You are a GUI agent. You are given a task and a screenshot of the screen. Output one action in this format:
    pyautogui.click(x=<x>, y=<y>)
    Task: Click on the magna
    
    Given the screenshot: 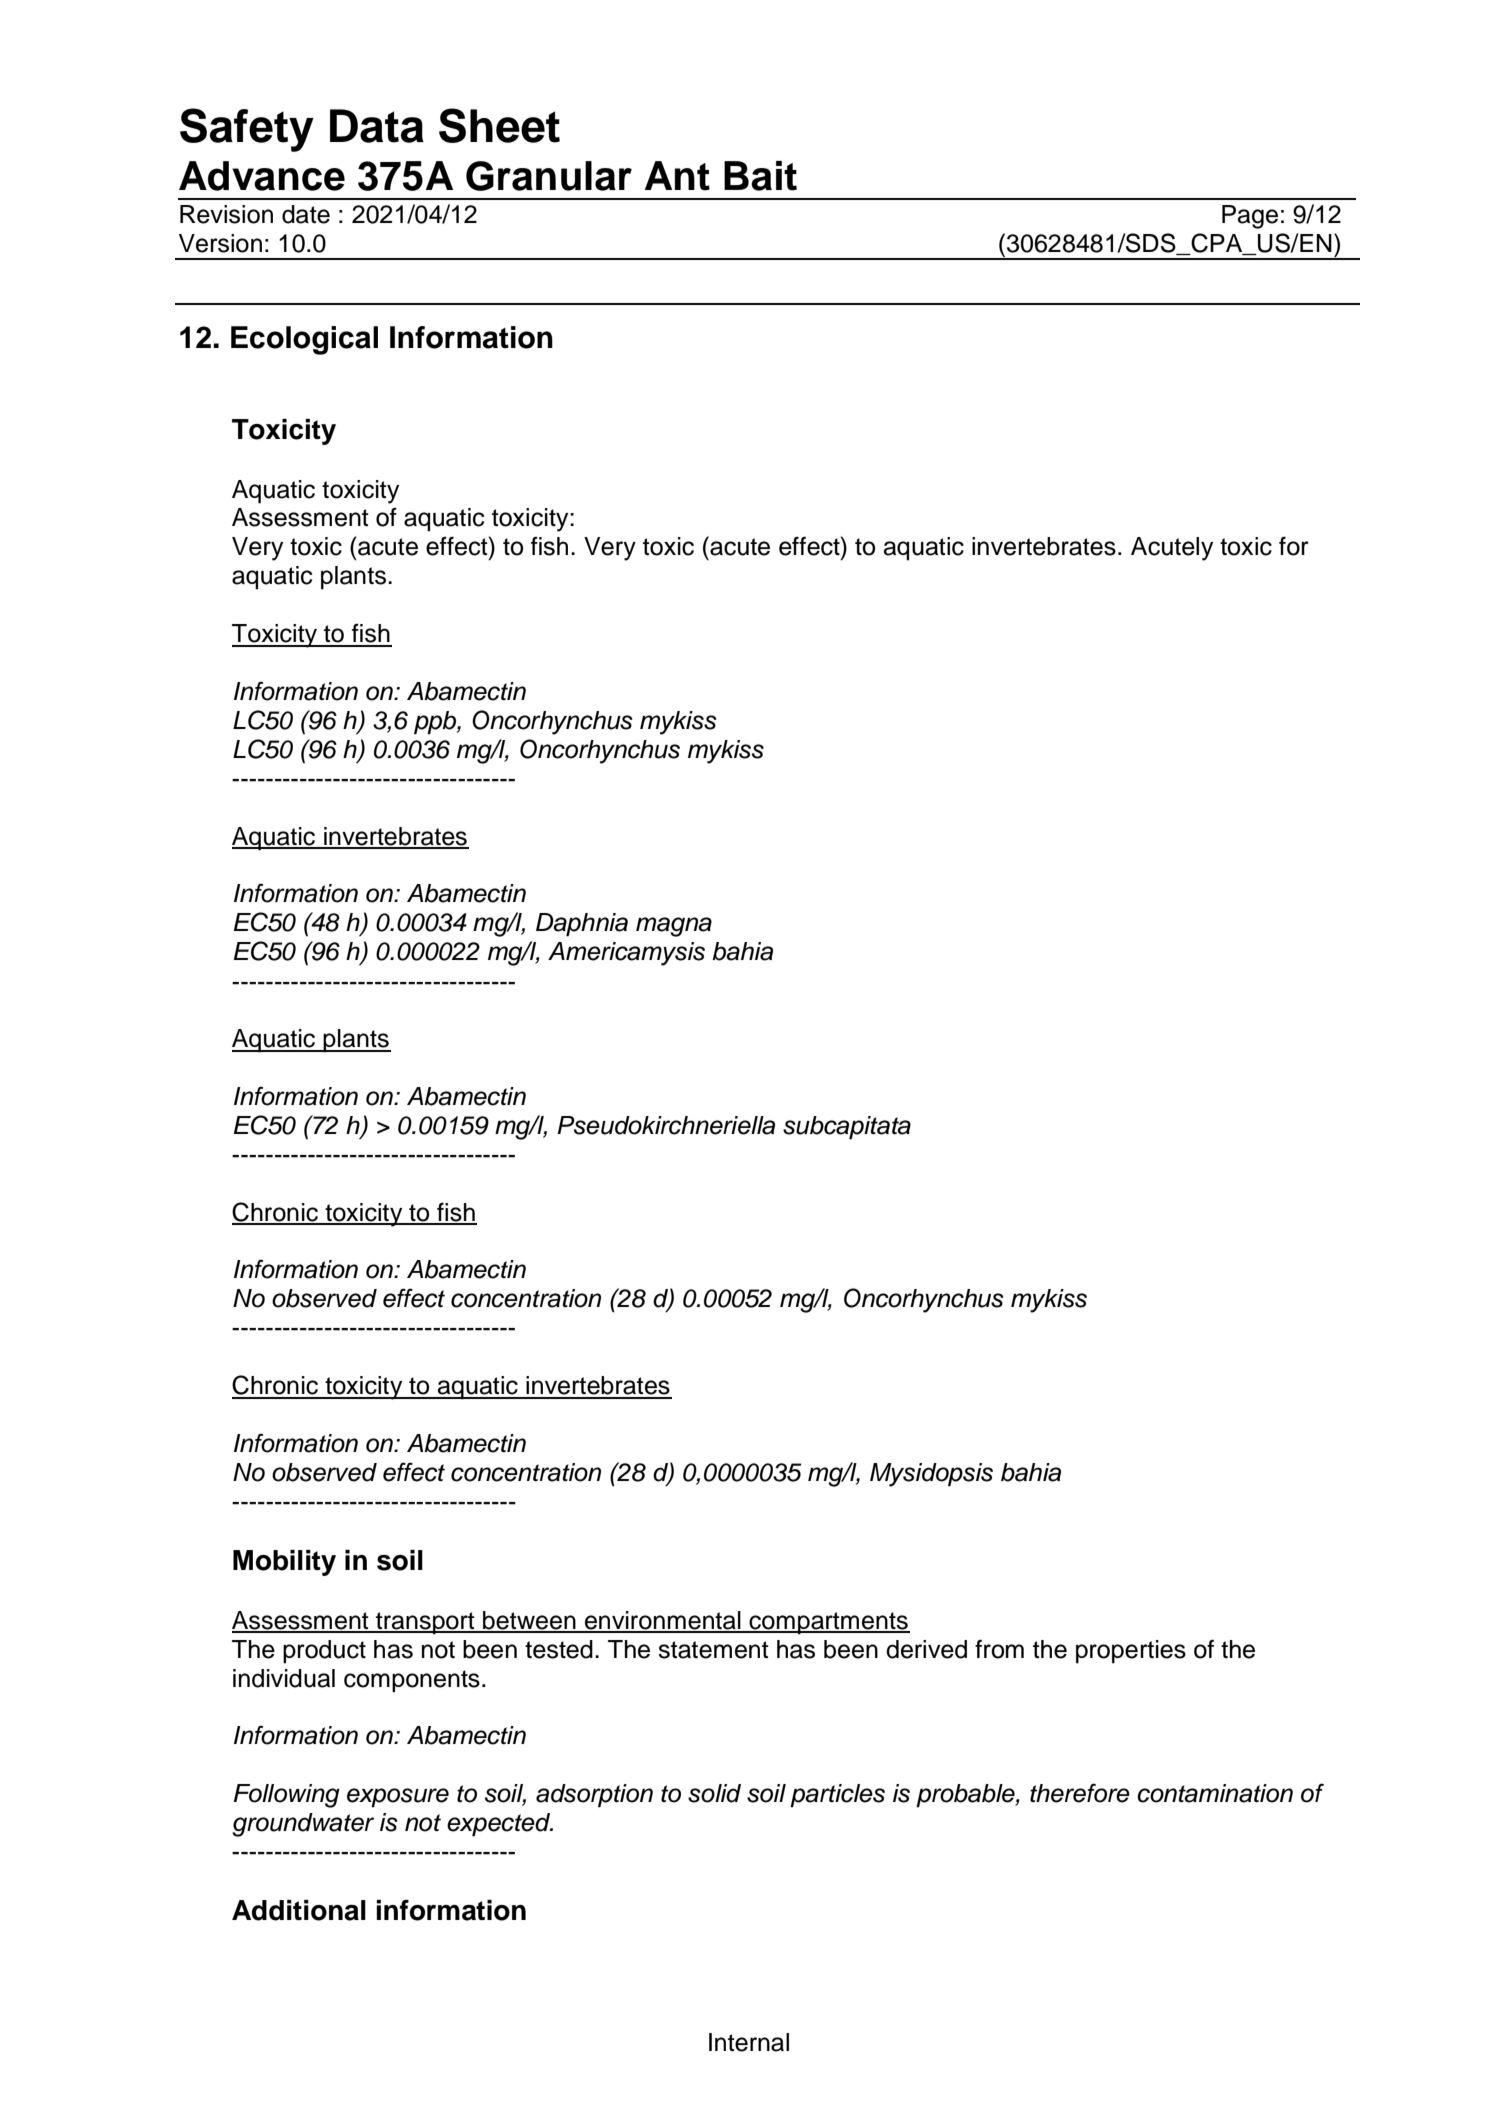 What is the action you would take?
    pyautogui.click(x=674, y=927)
